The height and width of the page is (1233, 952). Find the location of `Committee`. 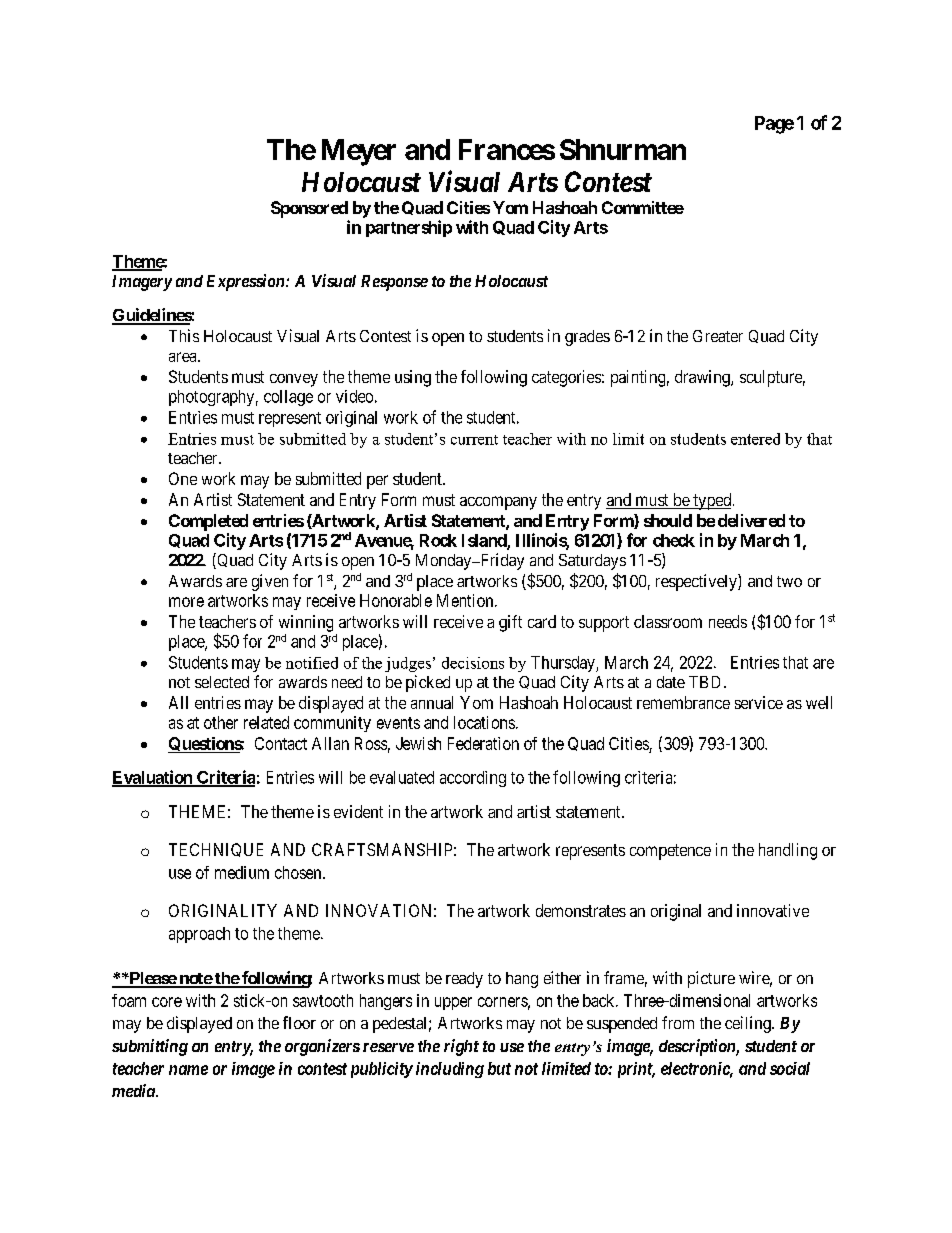

Committee is located at coordinates (643, 207).
